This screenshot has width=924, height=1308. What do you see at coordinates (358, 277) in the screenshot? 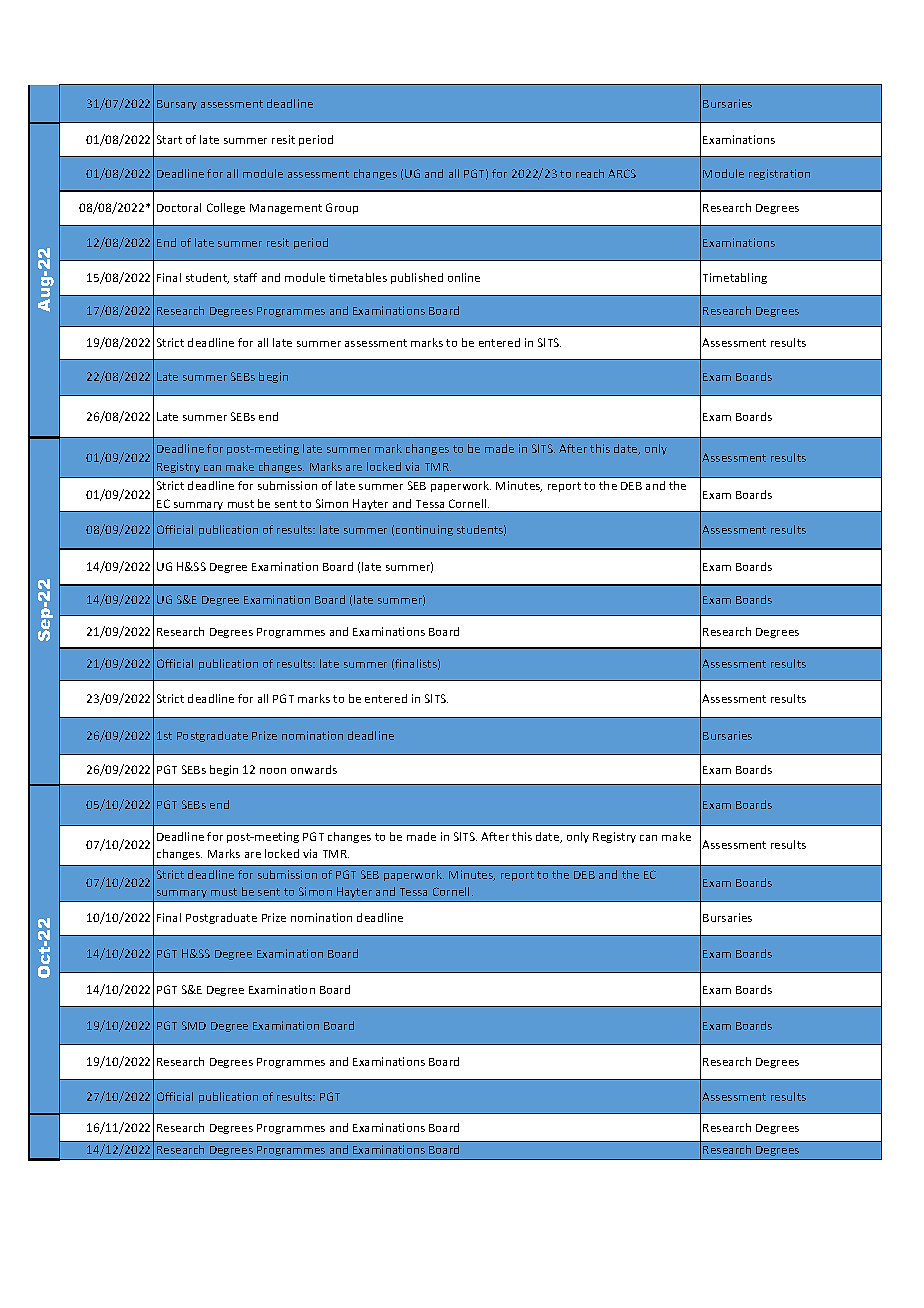
I see `timetables` at bounding box center [358, 277].
